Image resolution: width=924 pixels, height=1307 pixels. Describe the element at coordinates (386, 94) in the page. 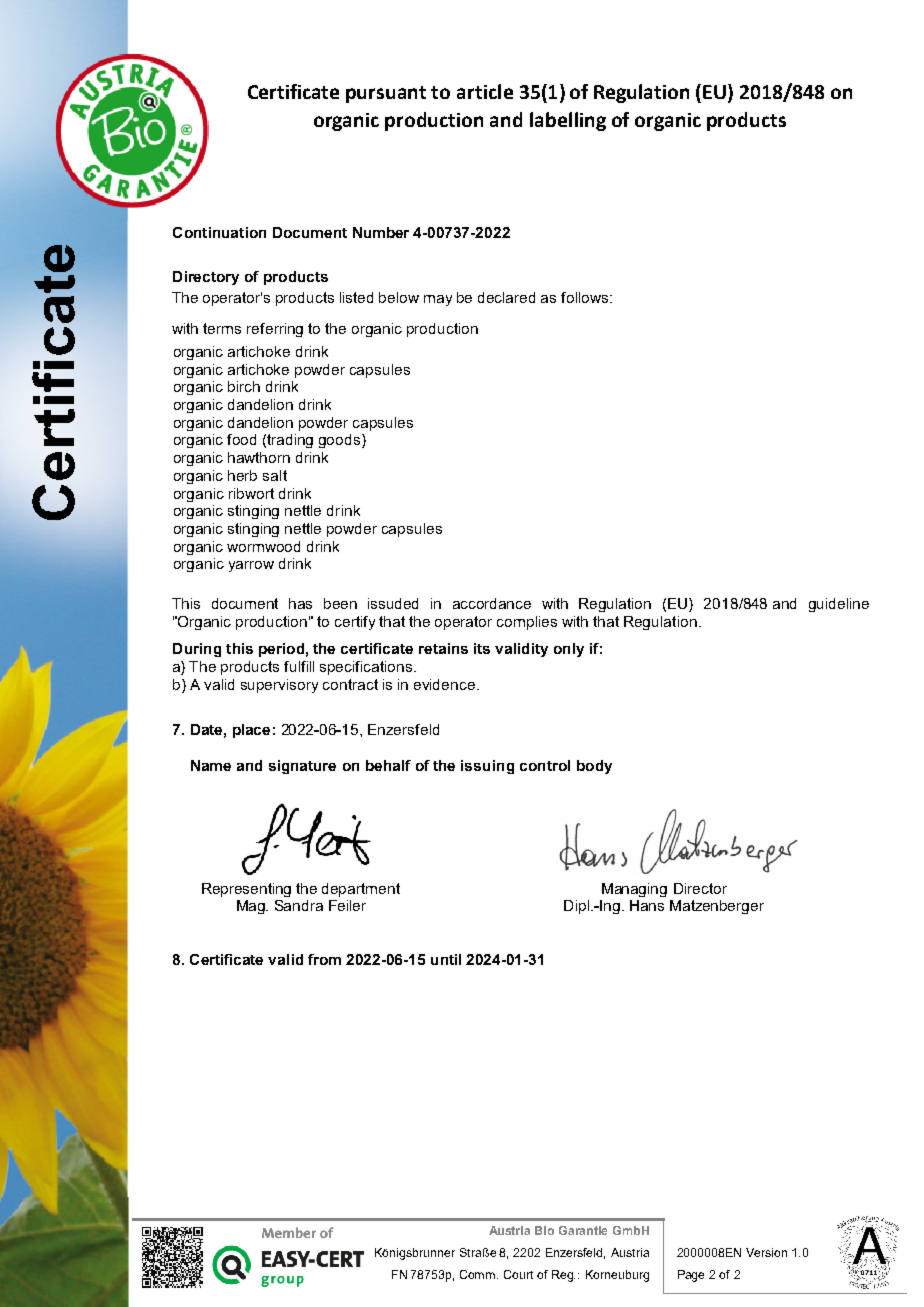

I see `pursuant` at that location.
